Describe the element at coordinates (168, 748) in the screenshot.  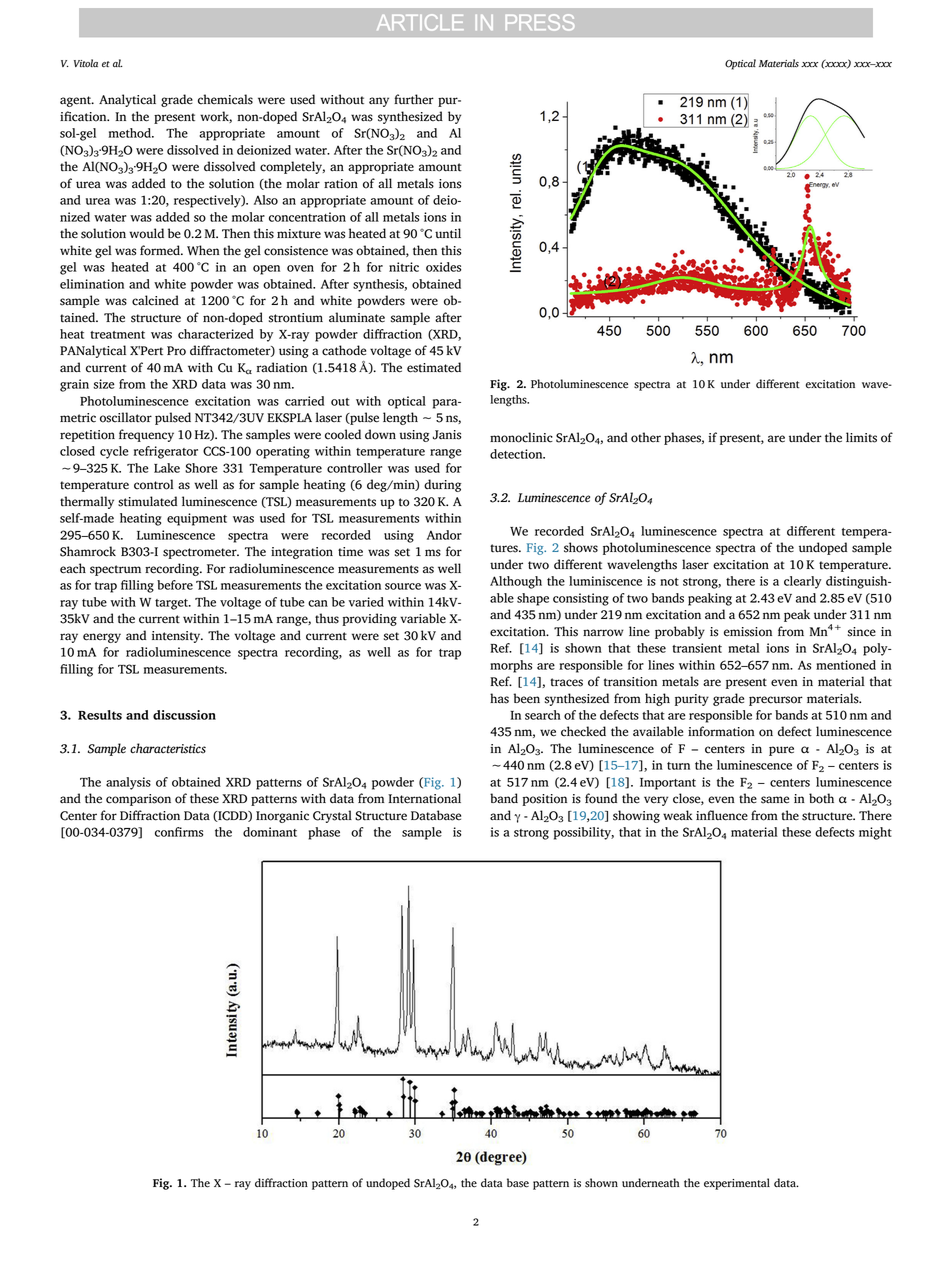
I see `characteristics` at that location.
